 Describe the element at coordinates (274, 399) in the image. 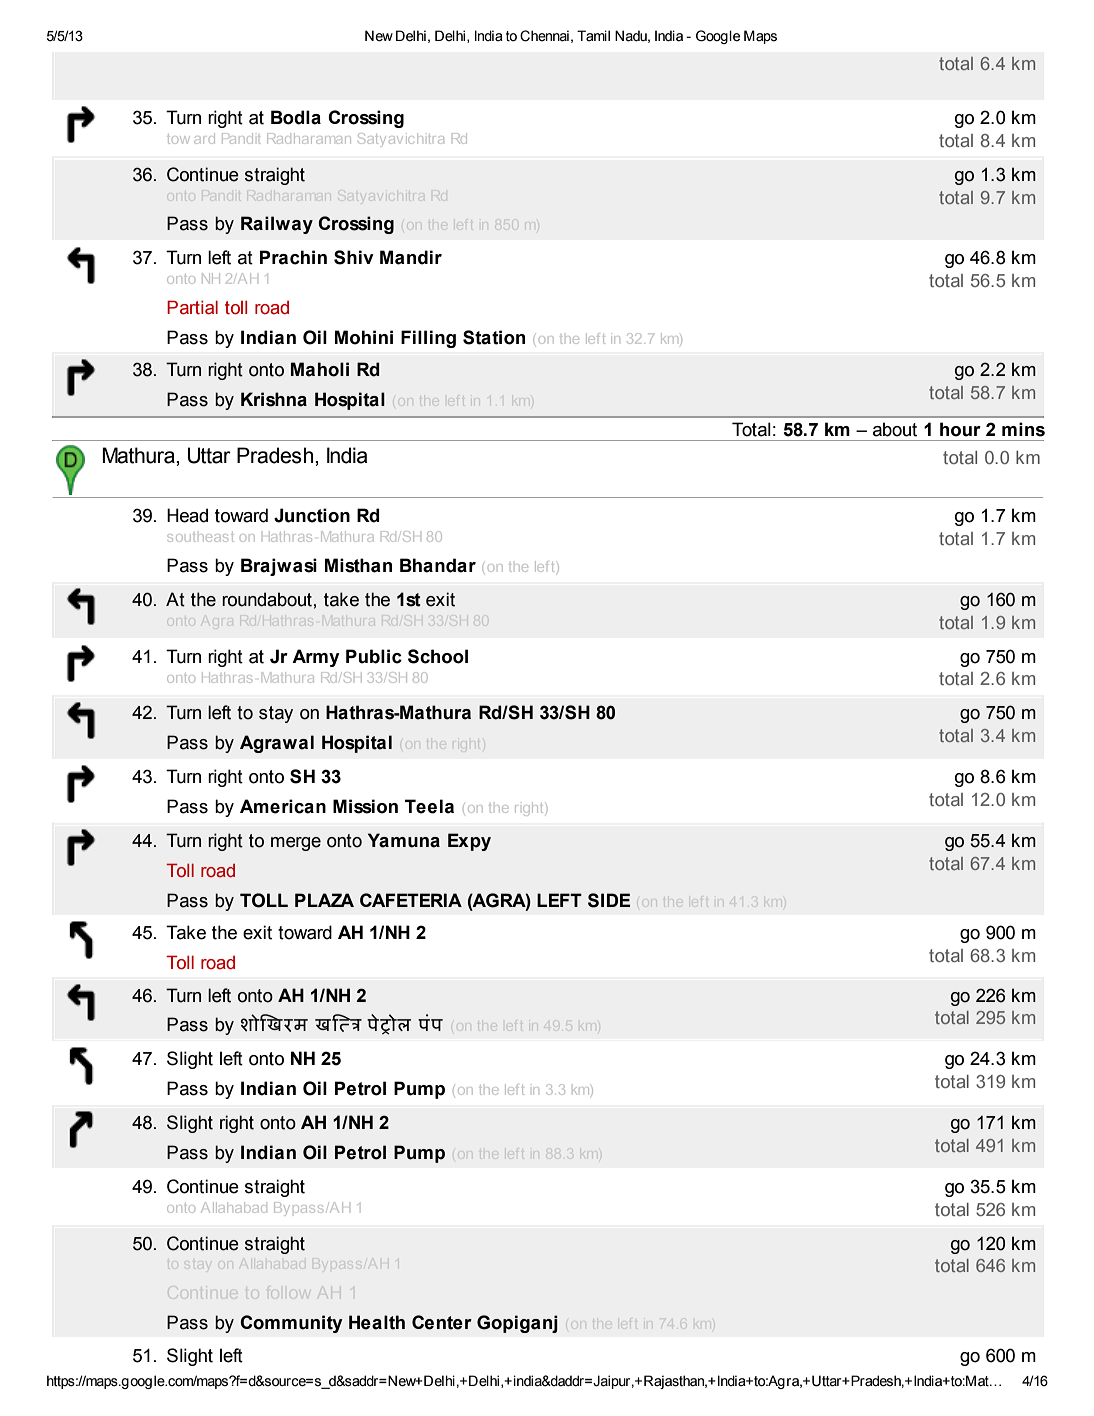

I see `Krishna` at that location.
